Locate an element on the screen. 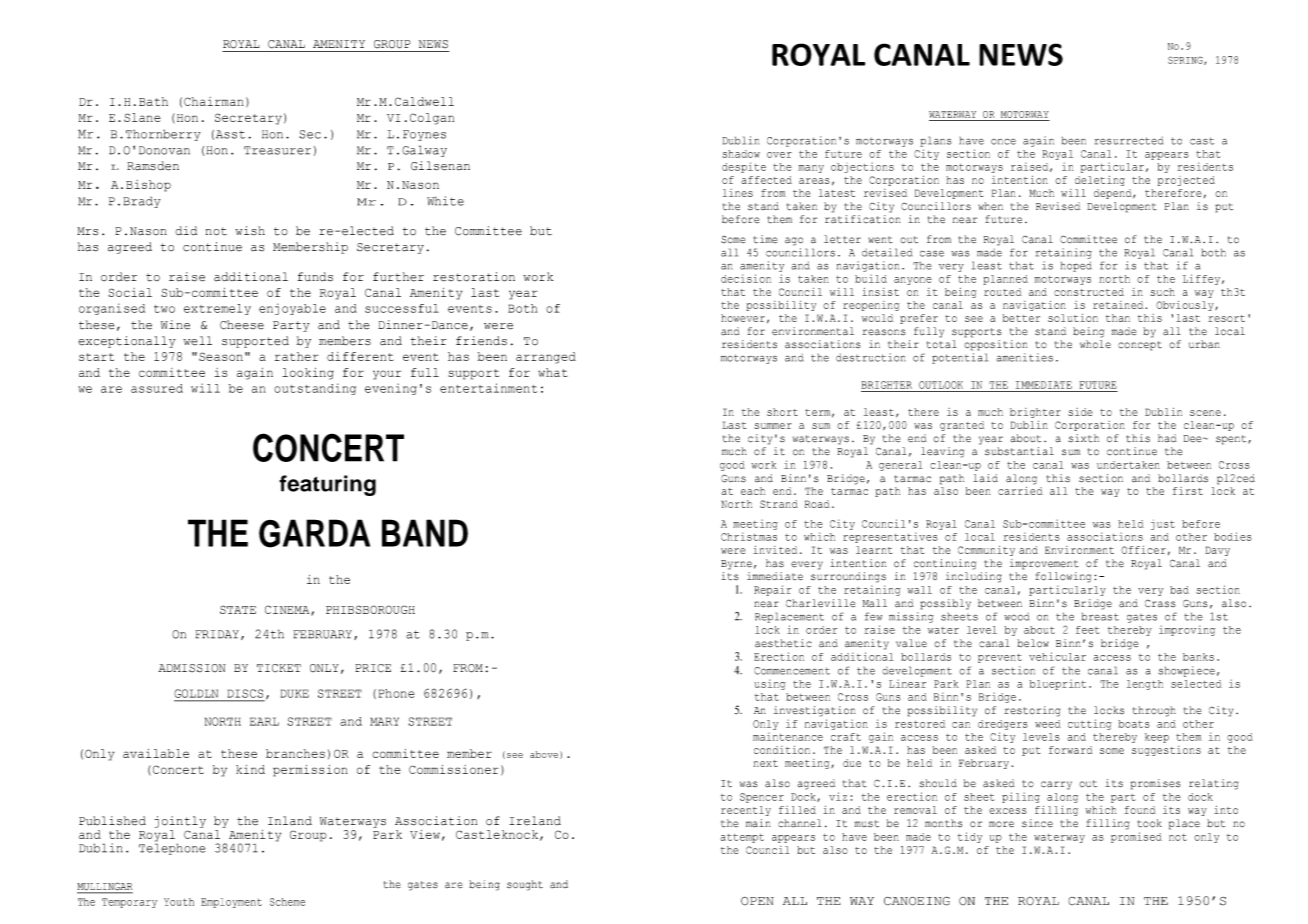  GARDA is located at coordinates (314, 533).
